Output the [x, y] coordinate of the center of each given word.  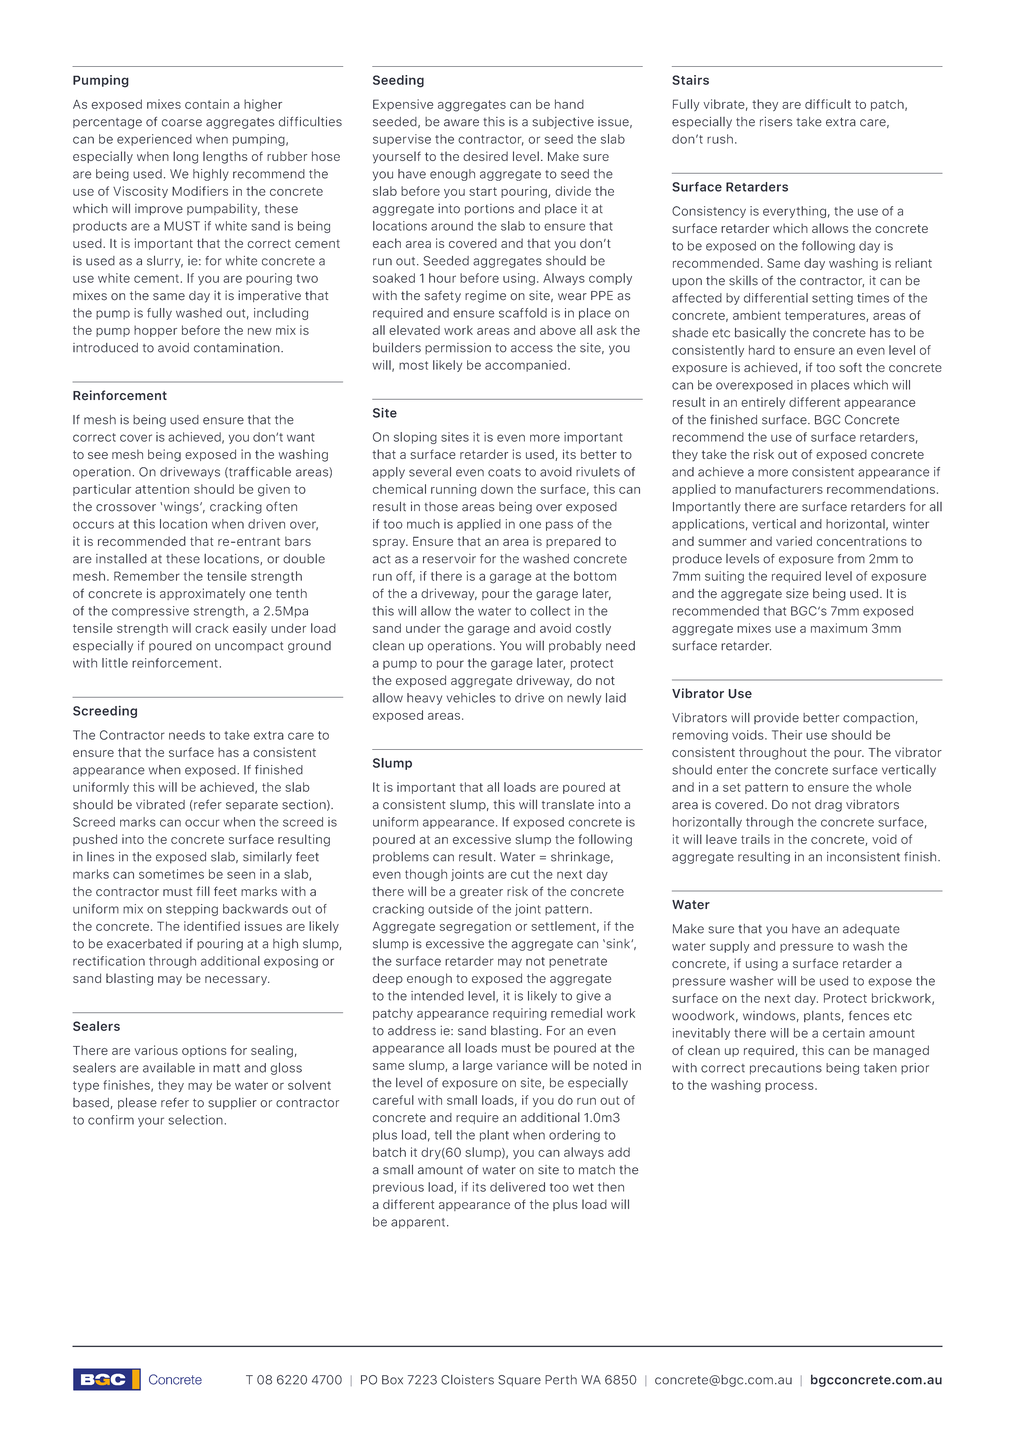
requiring [520, 1014]
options [204, 1051]
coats [504, 472]
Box [392, 1380]
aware [461, 123]
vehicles [471, 698]
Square [519, 1381]
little [115, 663]
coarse [182, 123]
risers [776, 122]
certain [844, 1033]
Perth [561, 1380]
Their [787, 735]
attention [162, 489]
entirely [763, 403]
